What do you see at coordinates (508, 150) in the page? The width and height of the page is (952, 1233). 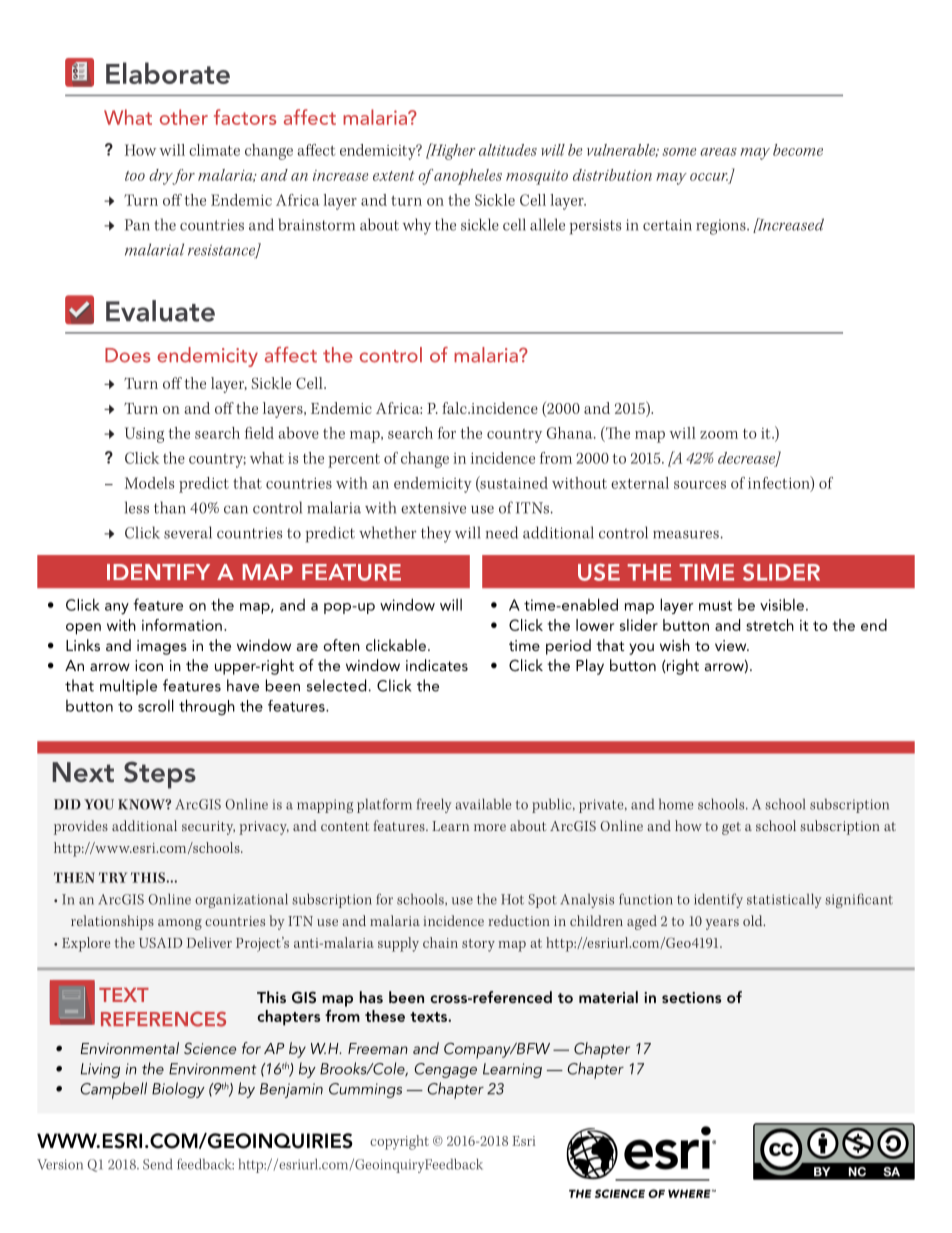 I see `altitudes` at bounding box center [508, 150].
